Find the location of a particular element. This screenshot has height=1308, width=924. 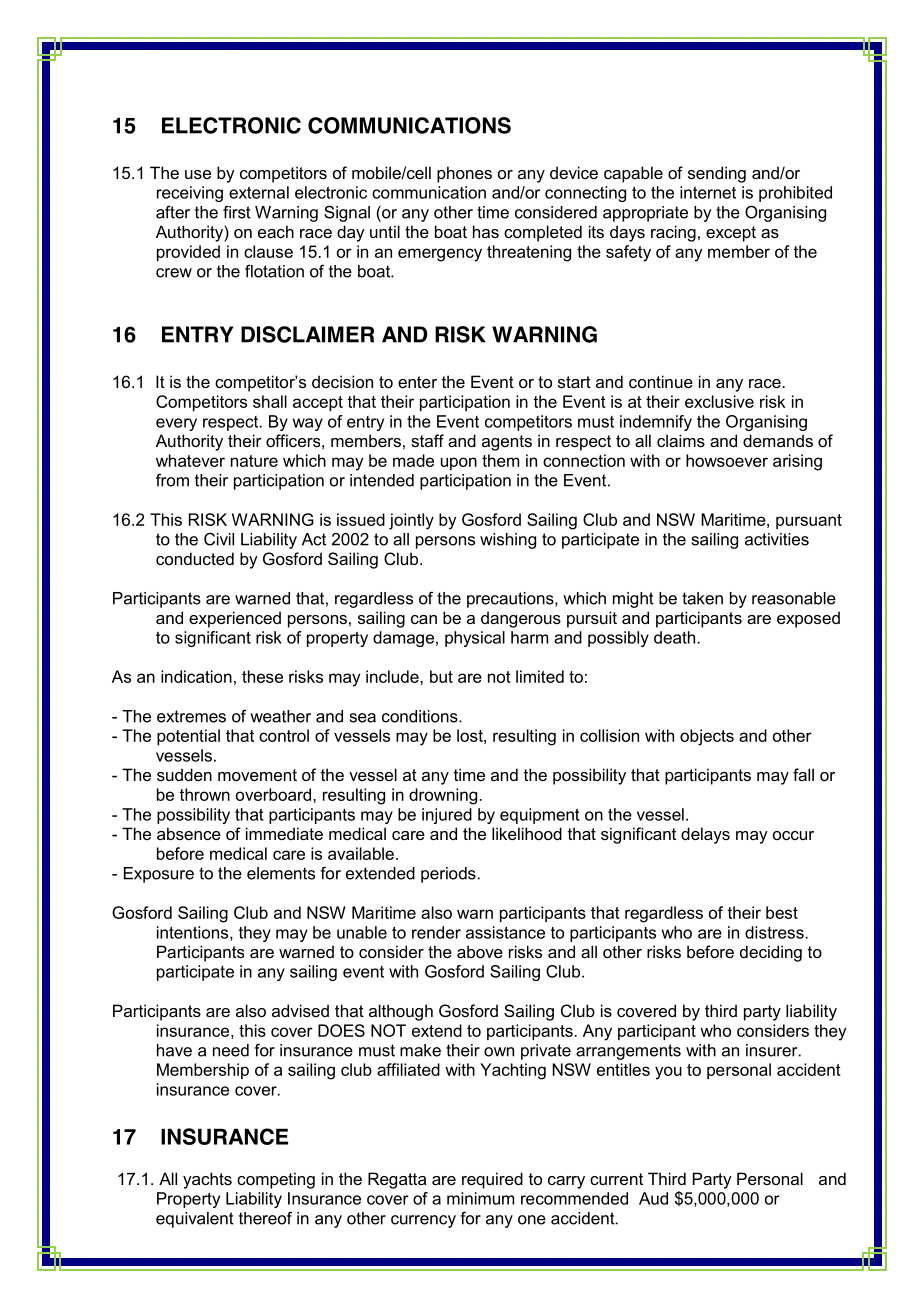

objects is located at coordinates (707, 737).
